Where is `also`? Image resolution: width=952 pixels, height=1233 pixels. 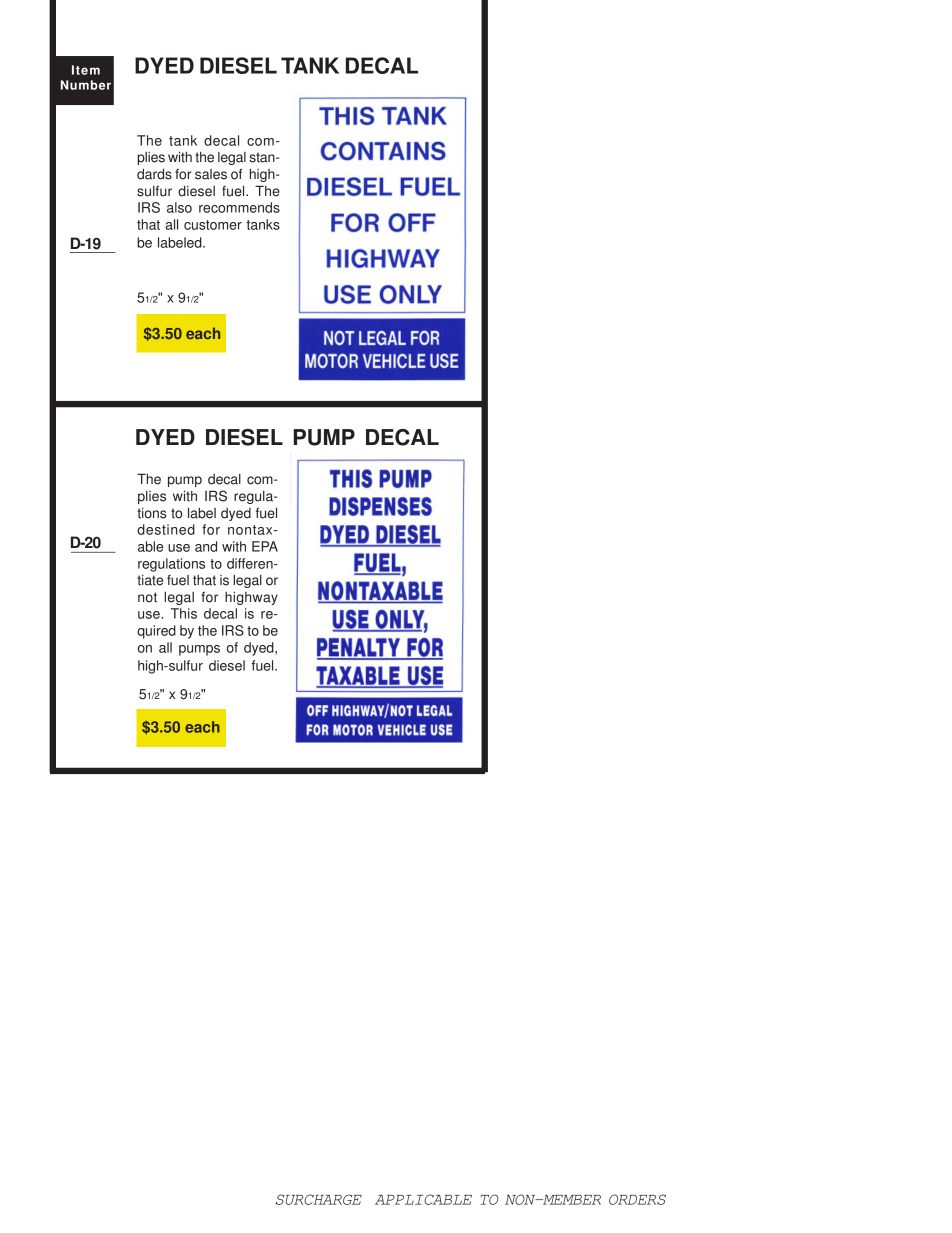 also is located at coordinates (179, 207).
